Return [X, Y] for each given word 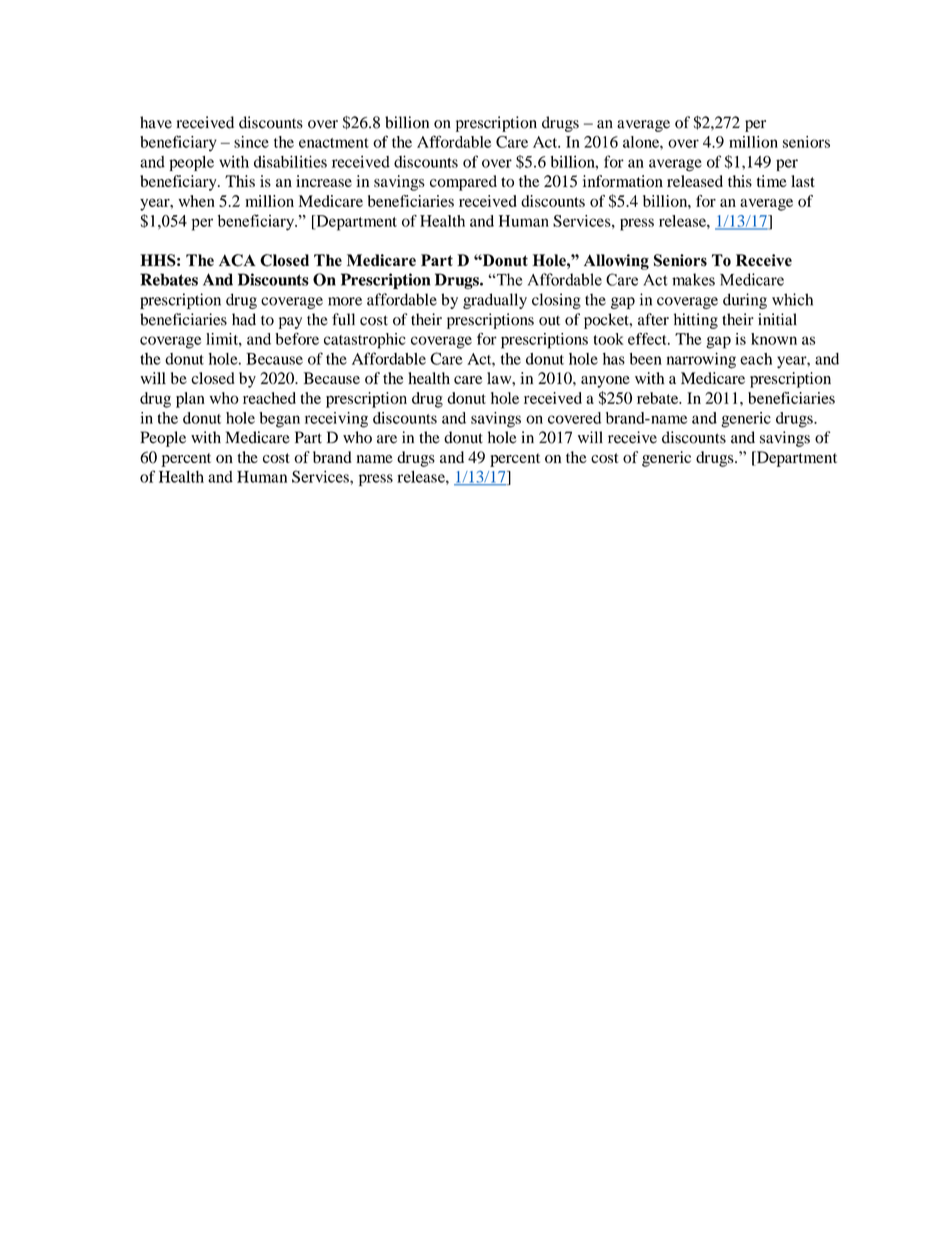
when [197, 201]
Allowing [616, 262]
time [772, 181]
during [745, 301]
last [803, 181]
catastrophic [365, 341]
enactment [334, 143]
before [297, 339]
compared [463, 183]
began [279, 420]
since [251, 142]
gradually [495, 301]
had [244, 319]
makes [693, 279]
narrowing [701, 360]
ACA [237, 260]
